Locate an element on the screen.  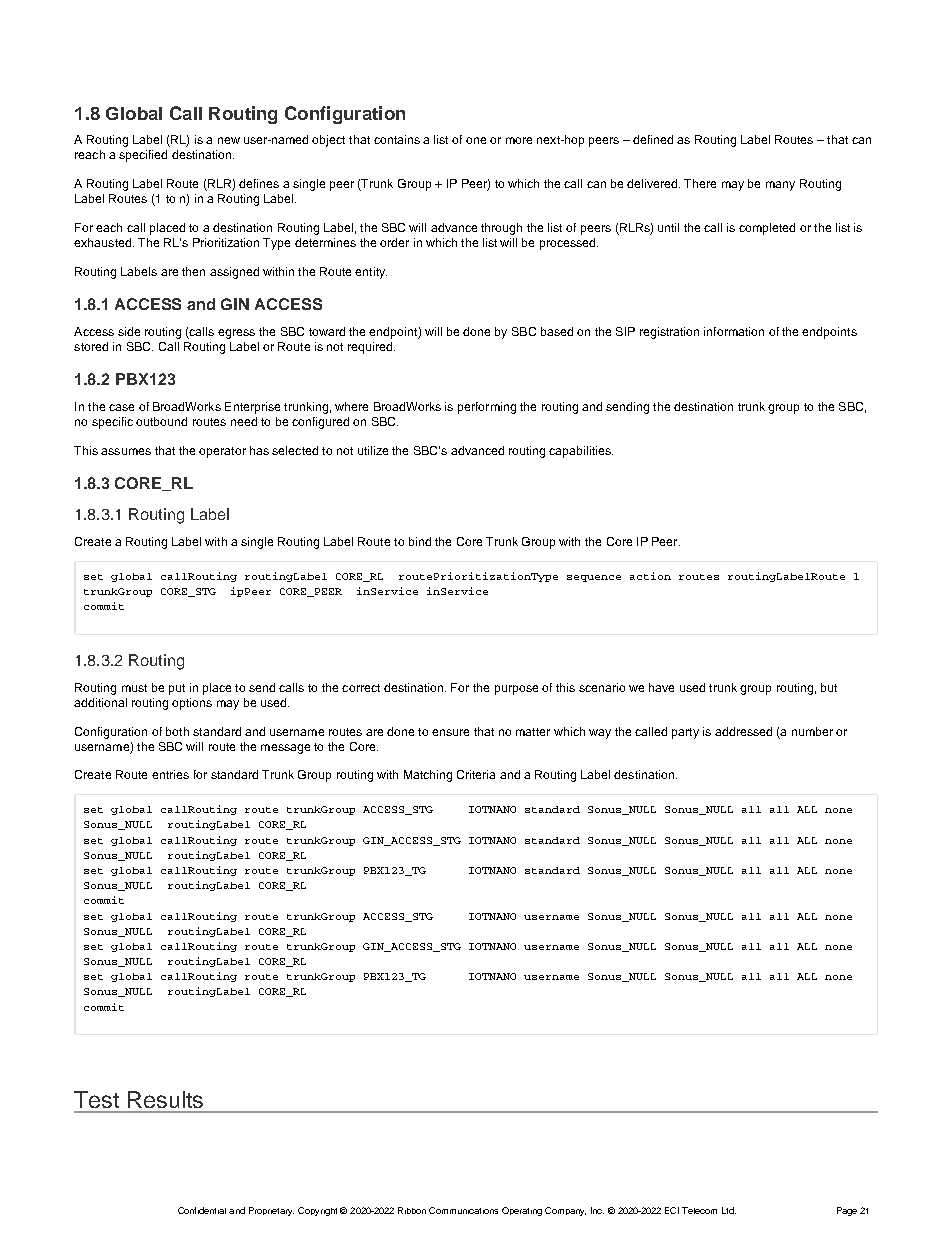
addressed is located at coordinates (743, 731).
